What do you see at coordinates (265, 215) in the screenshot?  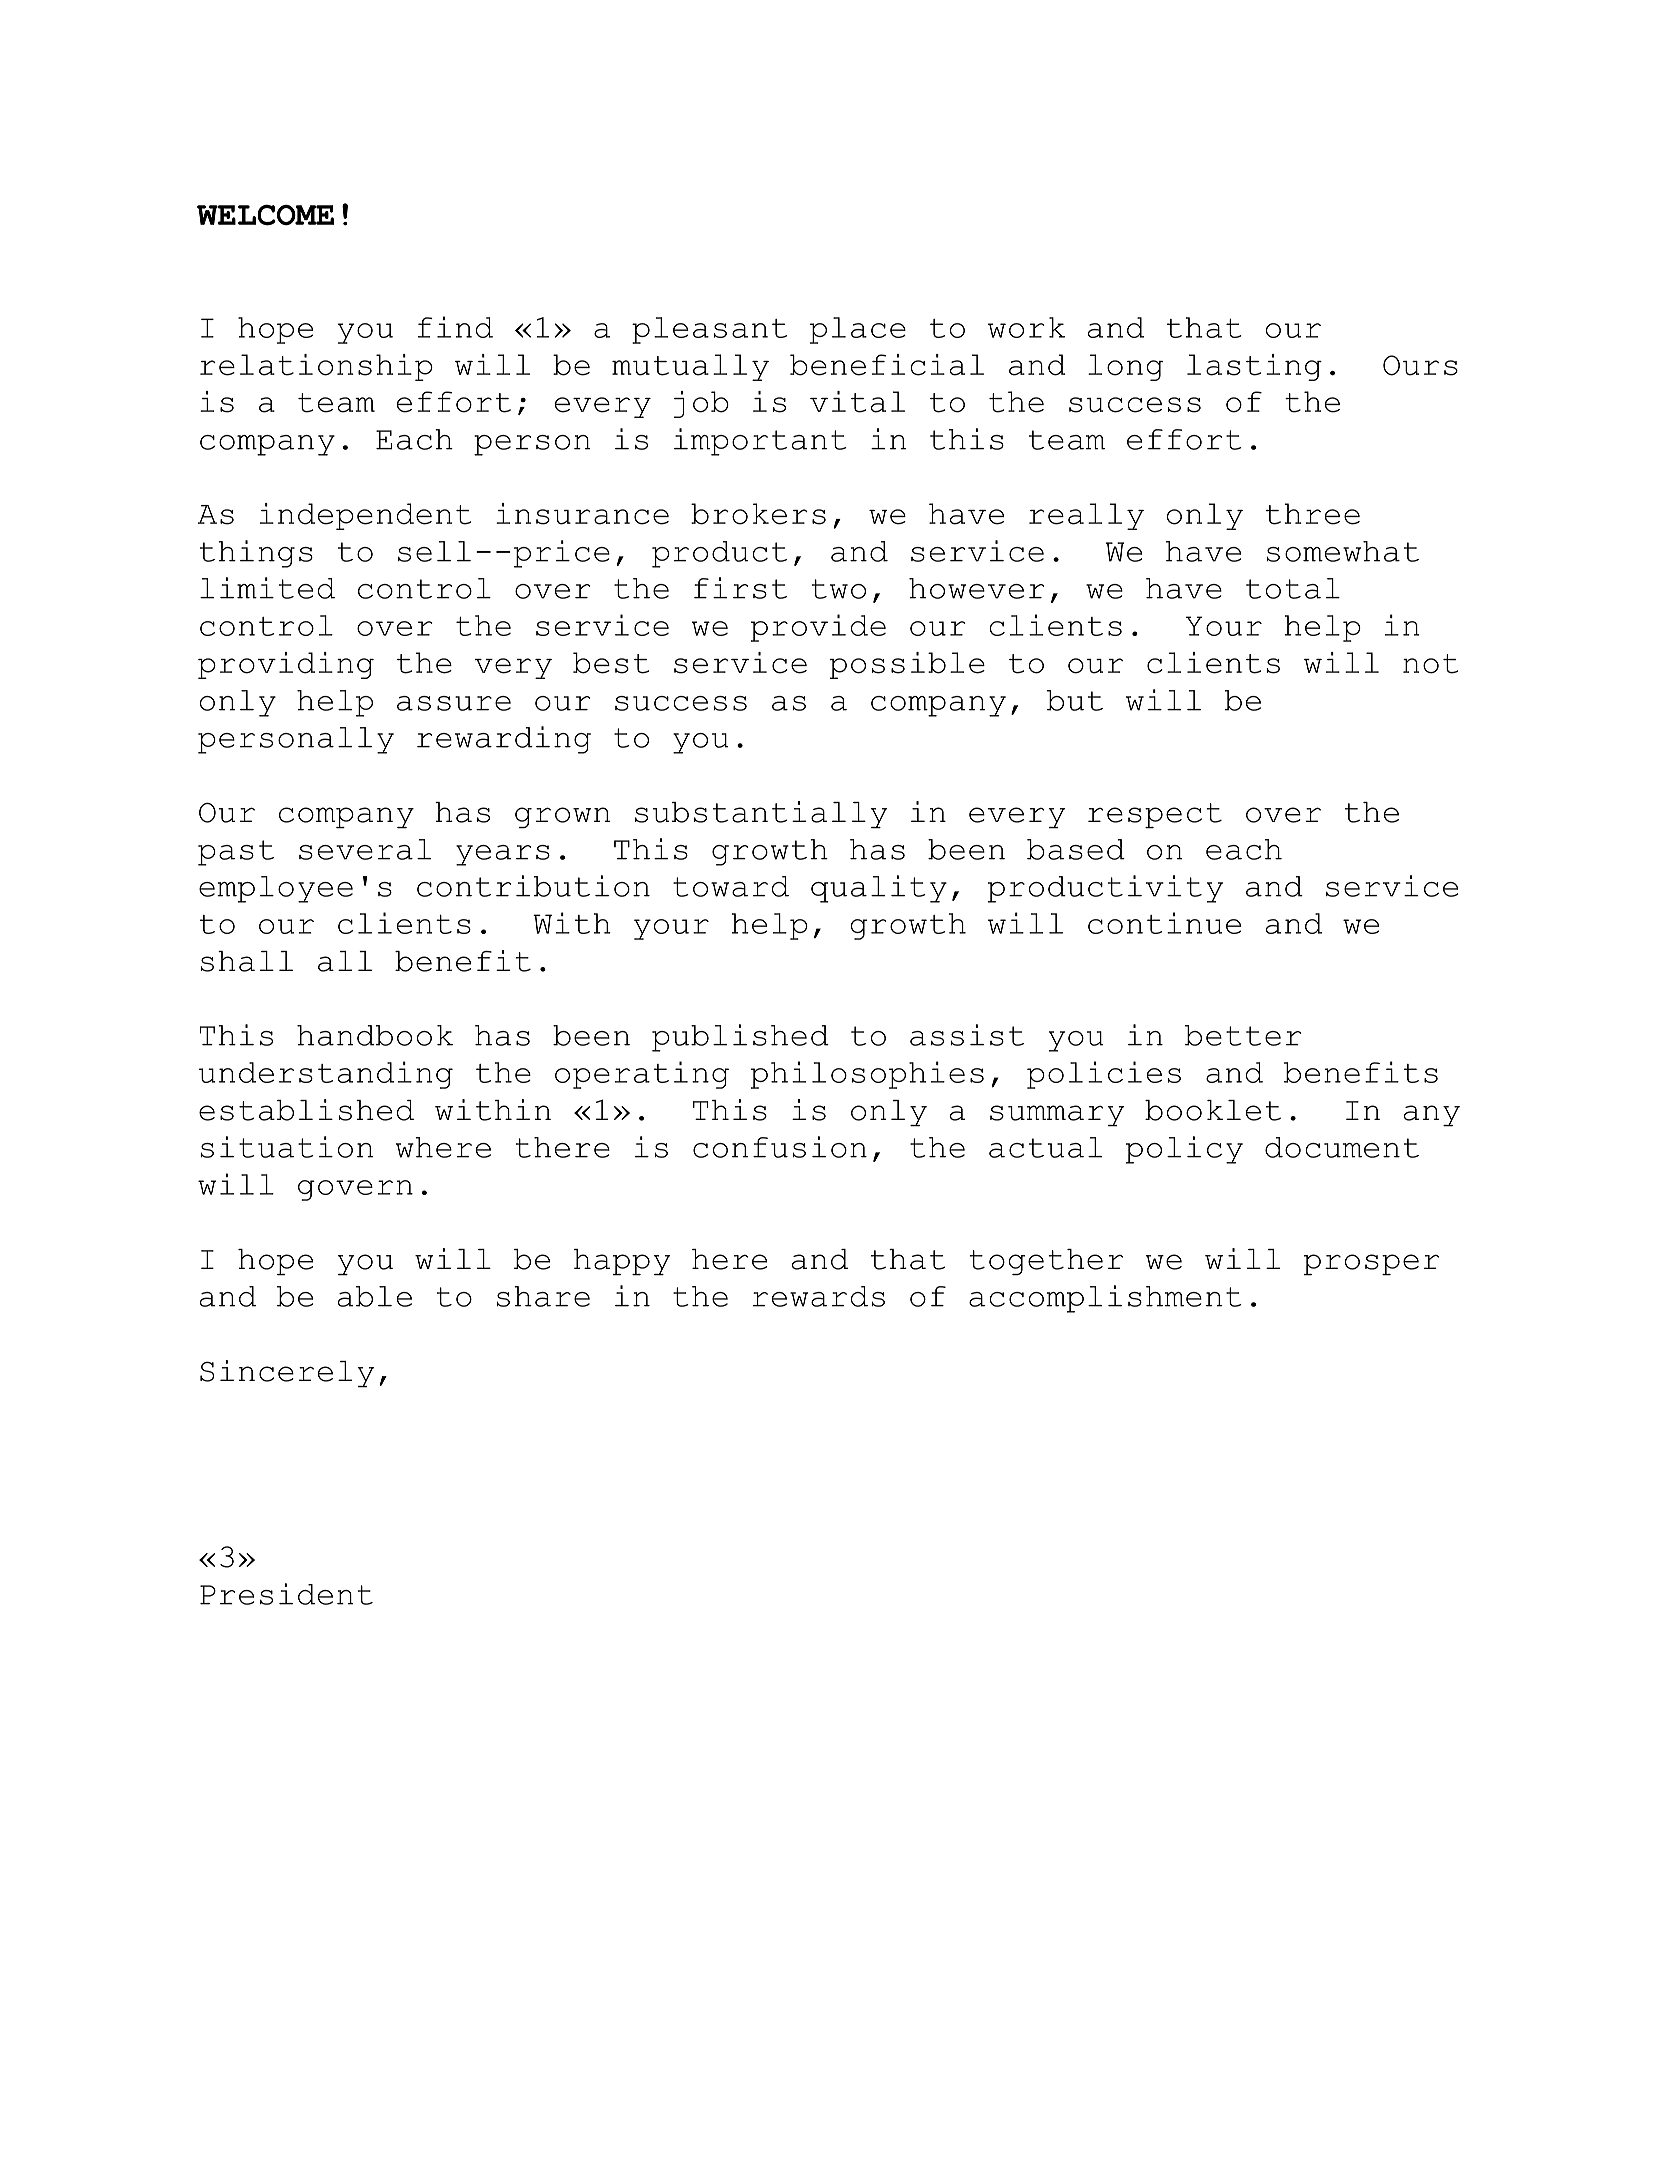 I see `WELCOME` at bounding box center [265, 215].
